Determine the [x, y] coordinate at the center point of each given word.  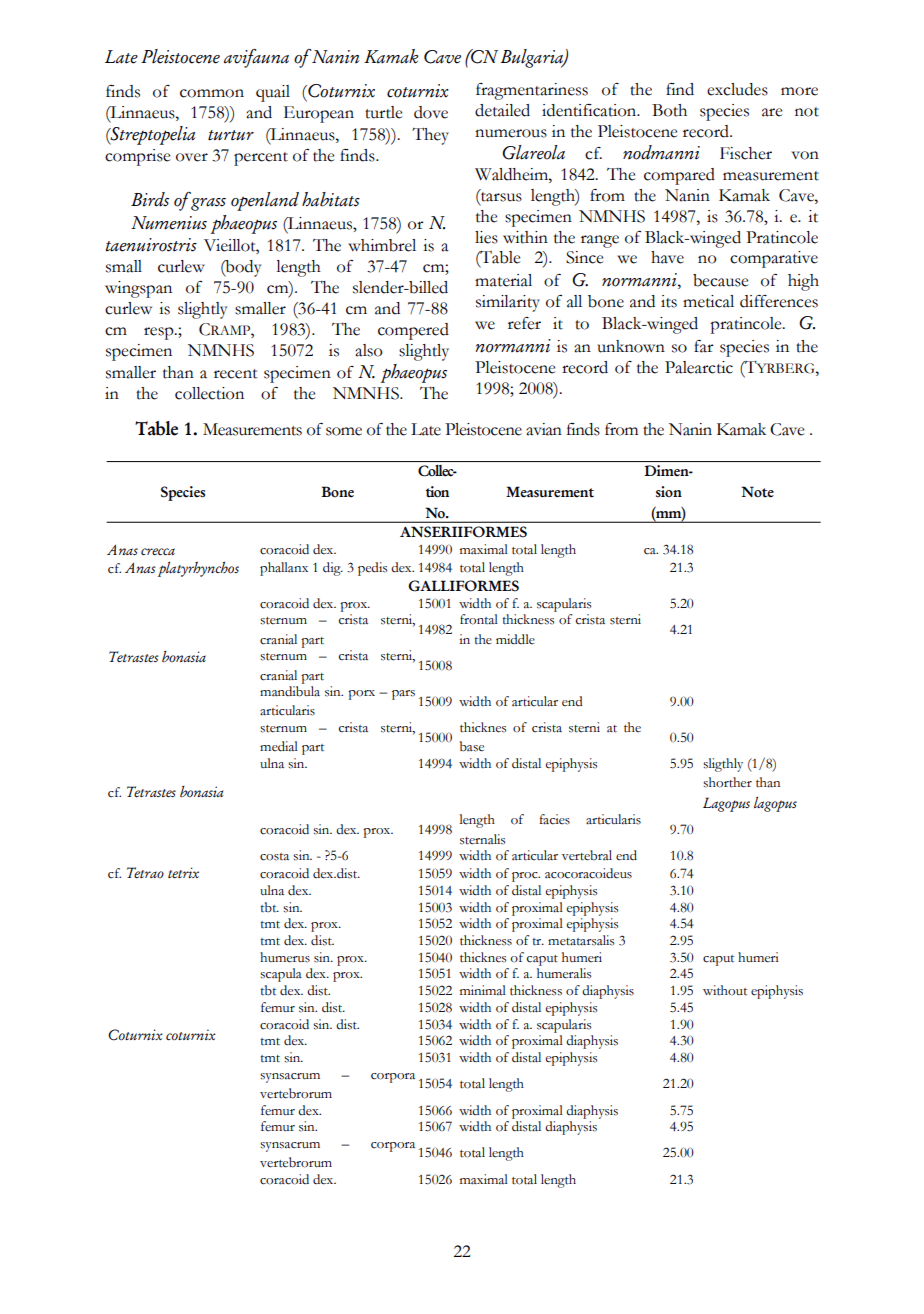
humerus [285, 957]
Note [757, 492]
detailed [502, 110]
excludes [737, 89]
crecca [158, 552]
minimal [483, 990]
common [212, 93]
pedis [372, 569]
